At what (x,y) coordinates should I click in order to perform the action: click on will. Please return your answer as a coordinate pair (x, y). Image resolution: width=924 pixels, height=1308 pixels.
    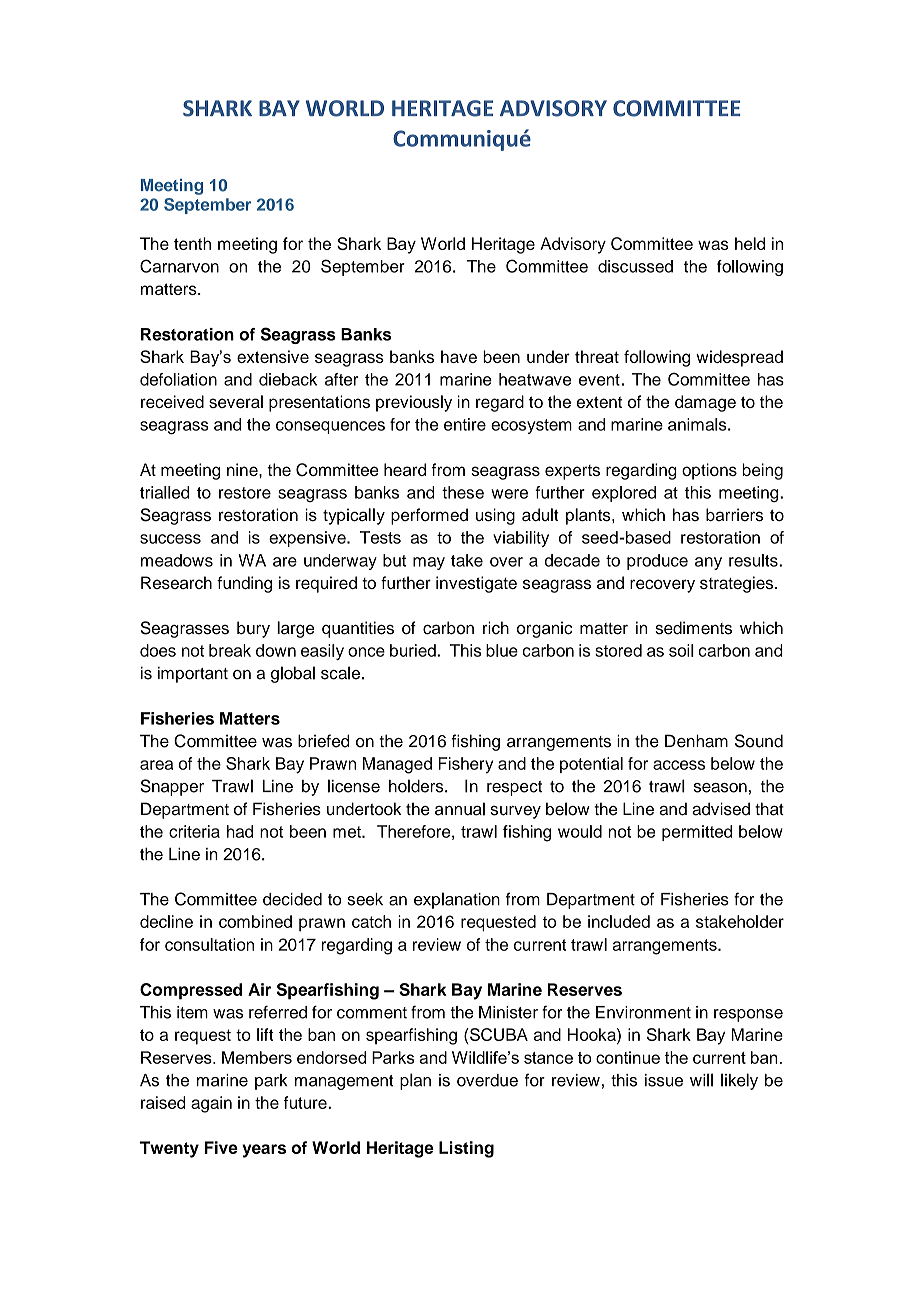
    Looking at the image, I should click on (701, 1080).
